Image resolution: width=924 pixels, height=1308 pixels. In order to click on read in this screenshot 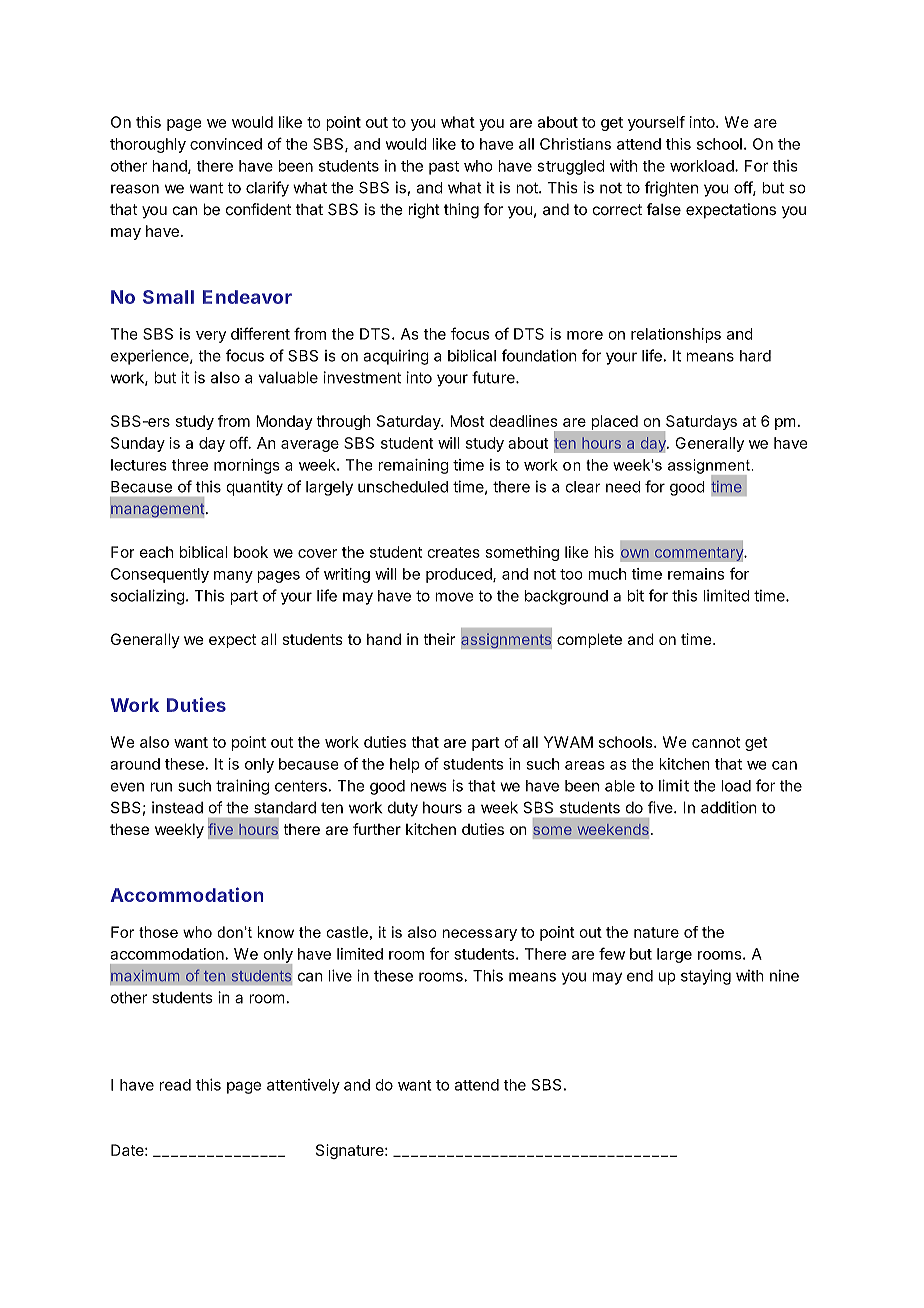, I will do `click(175, 1085)`.
